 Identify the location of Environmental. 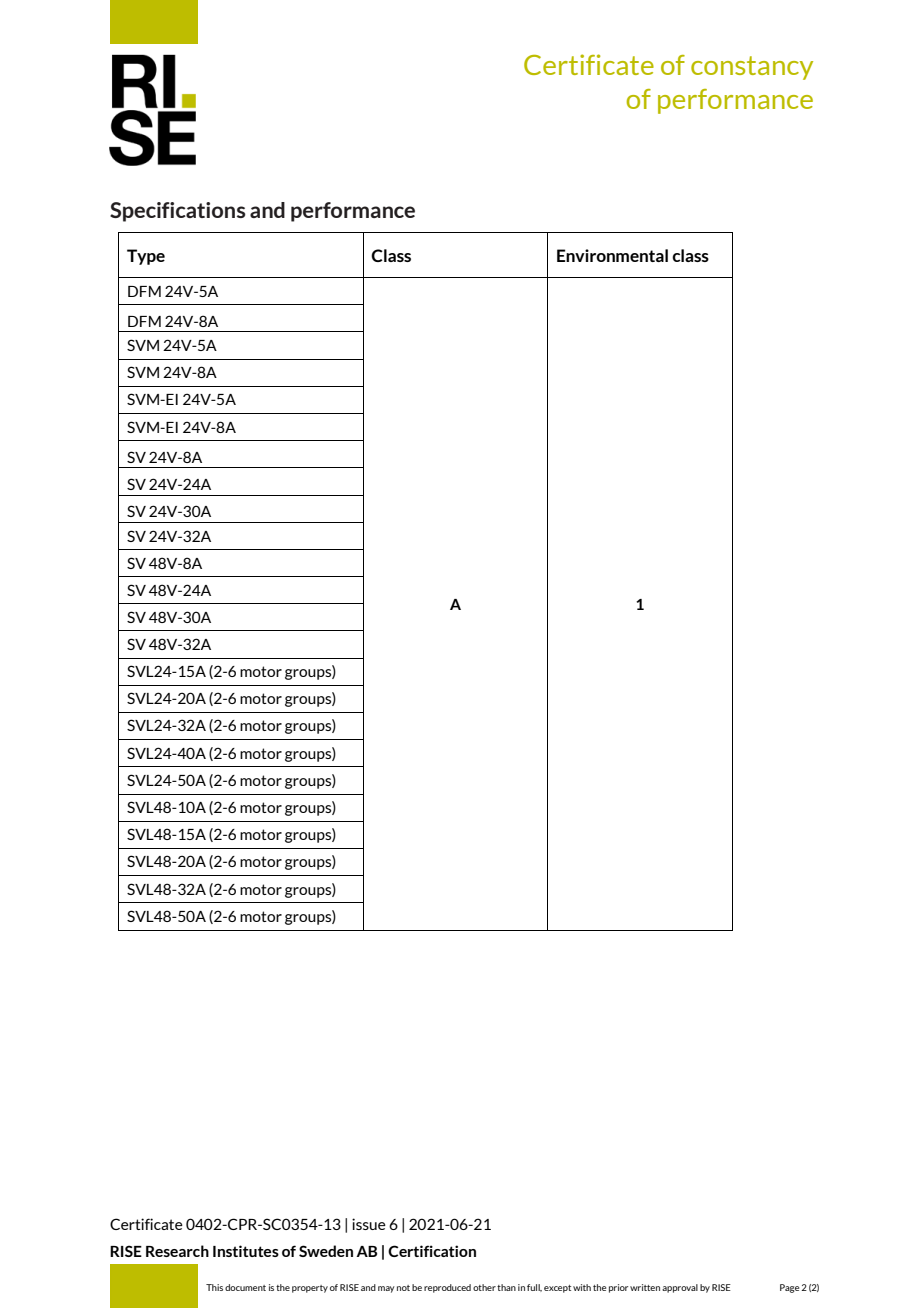
(612, 255).
